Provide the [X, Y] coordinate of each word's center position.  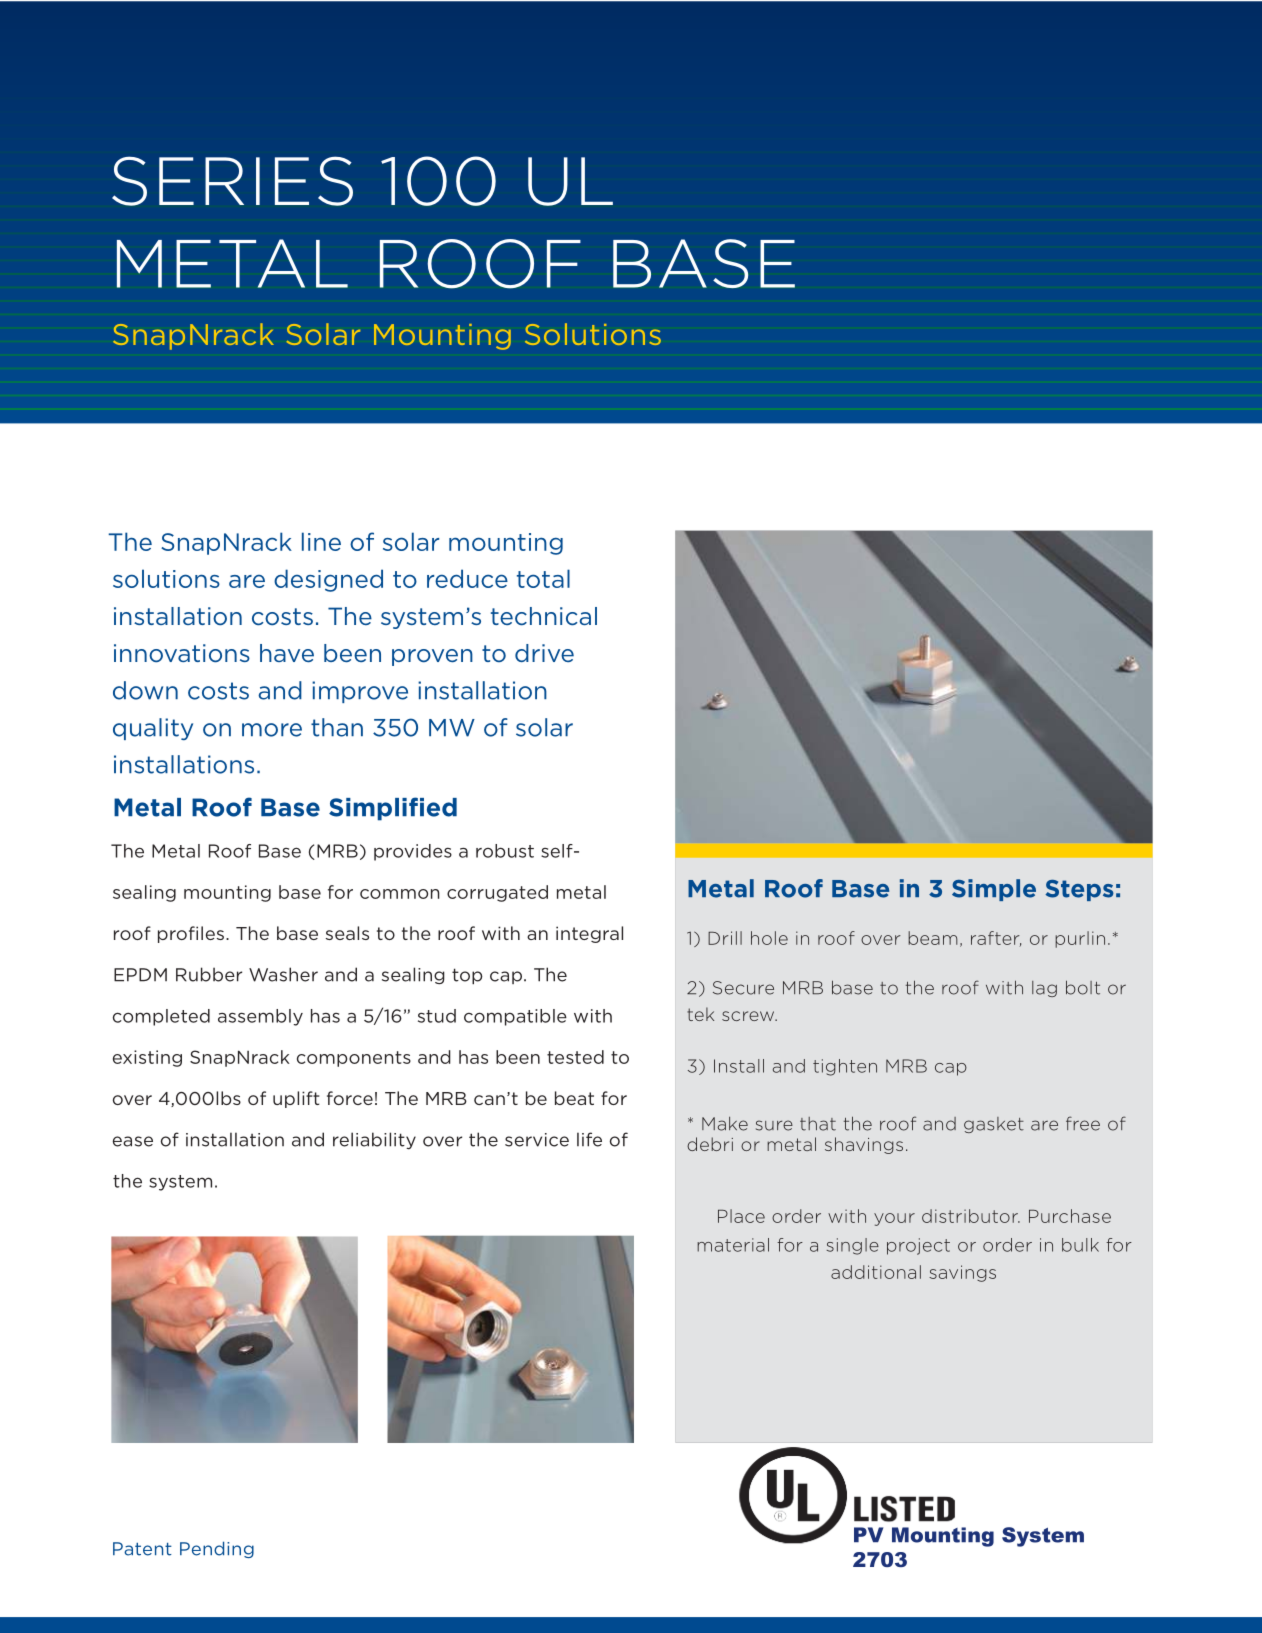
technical [544, 616]
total [543, 578]
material [733, 1245]
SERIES [232, 181]
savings [962, 1273]
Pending [217, 1549]
